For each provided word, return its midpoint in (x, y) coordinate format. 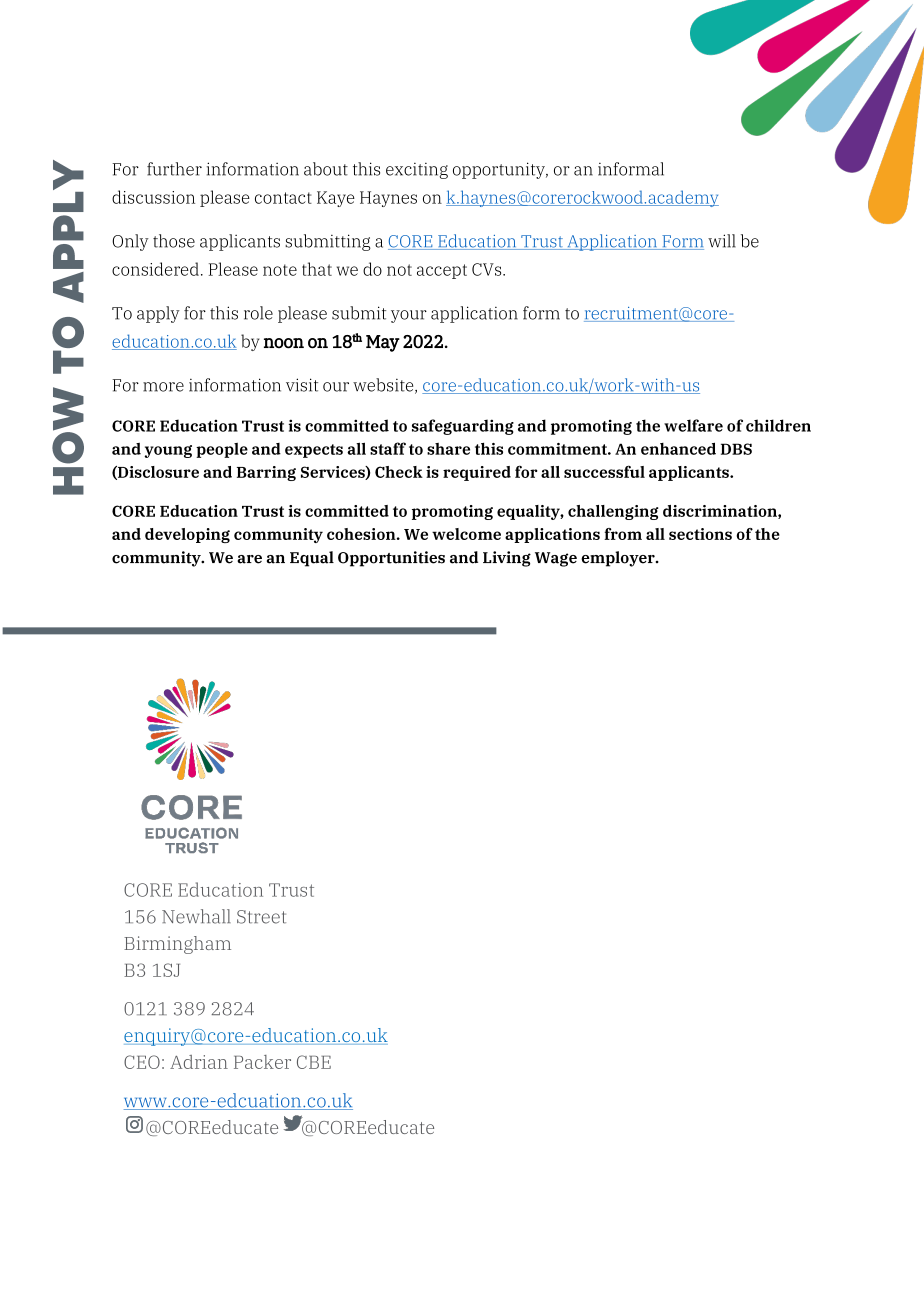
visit (302, 385)
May (383, 343)
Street (261, 917)
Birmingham (177, 945)
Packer (262, 1062)
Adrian (199, 1062)
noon (284, 343)
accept (442, 271)
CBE (314, 1062)
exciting (417, 171)
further (174, 169)
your (409, 316)
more (163, 387)
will (722, 241)
